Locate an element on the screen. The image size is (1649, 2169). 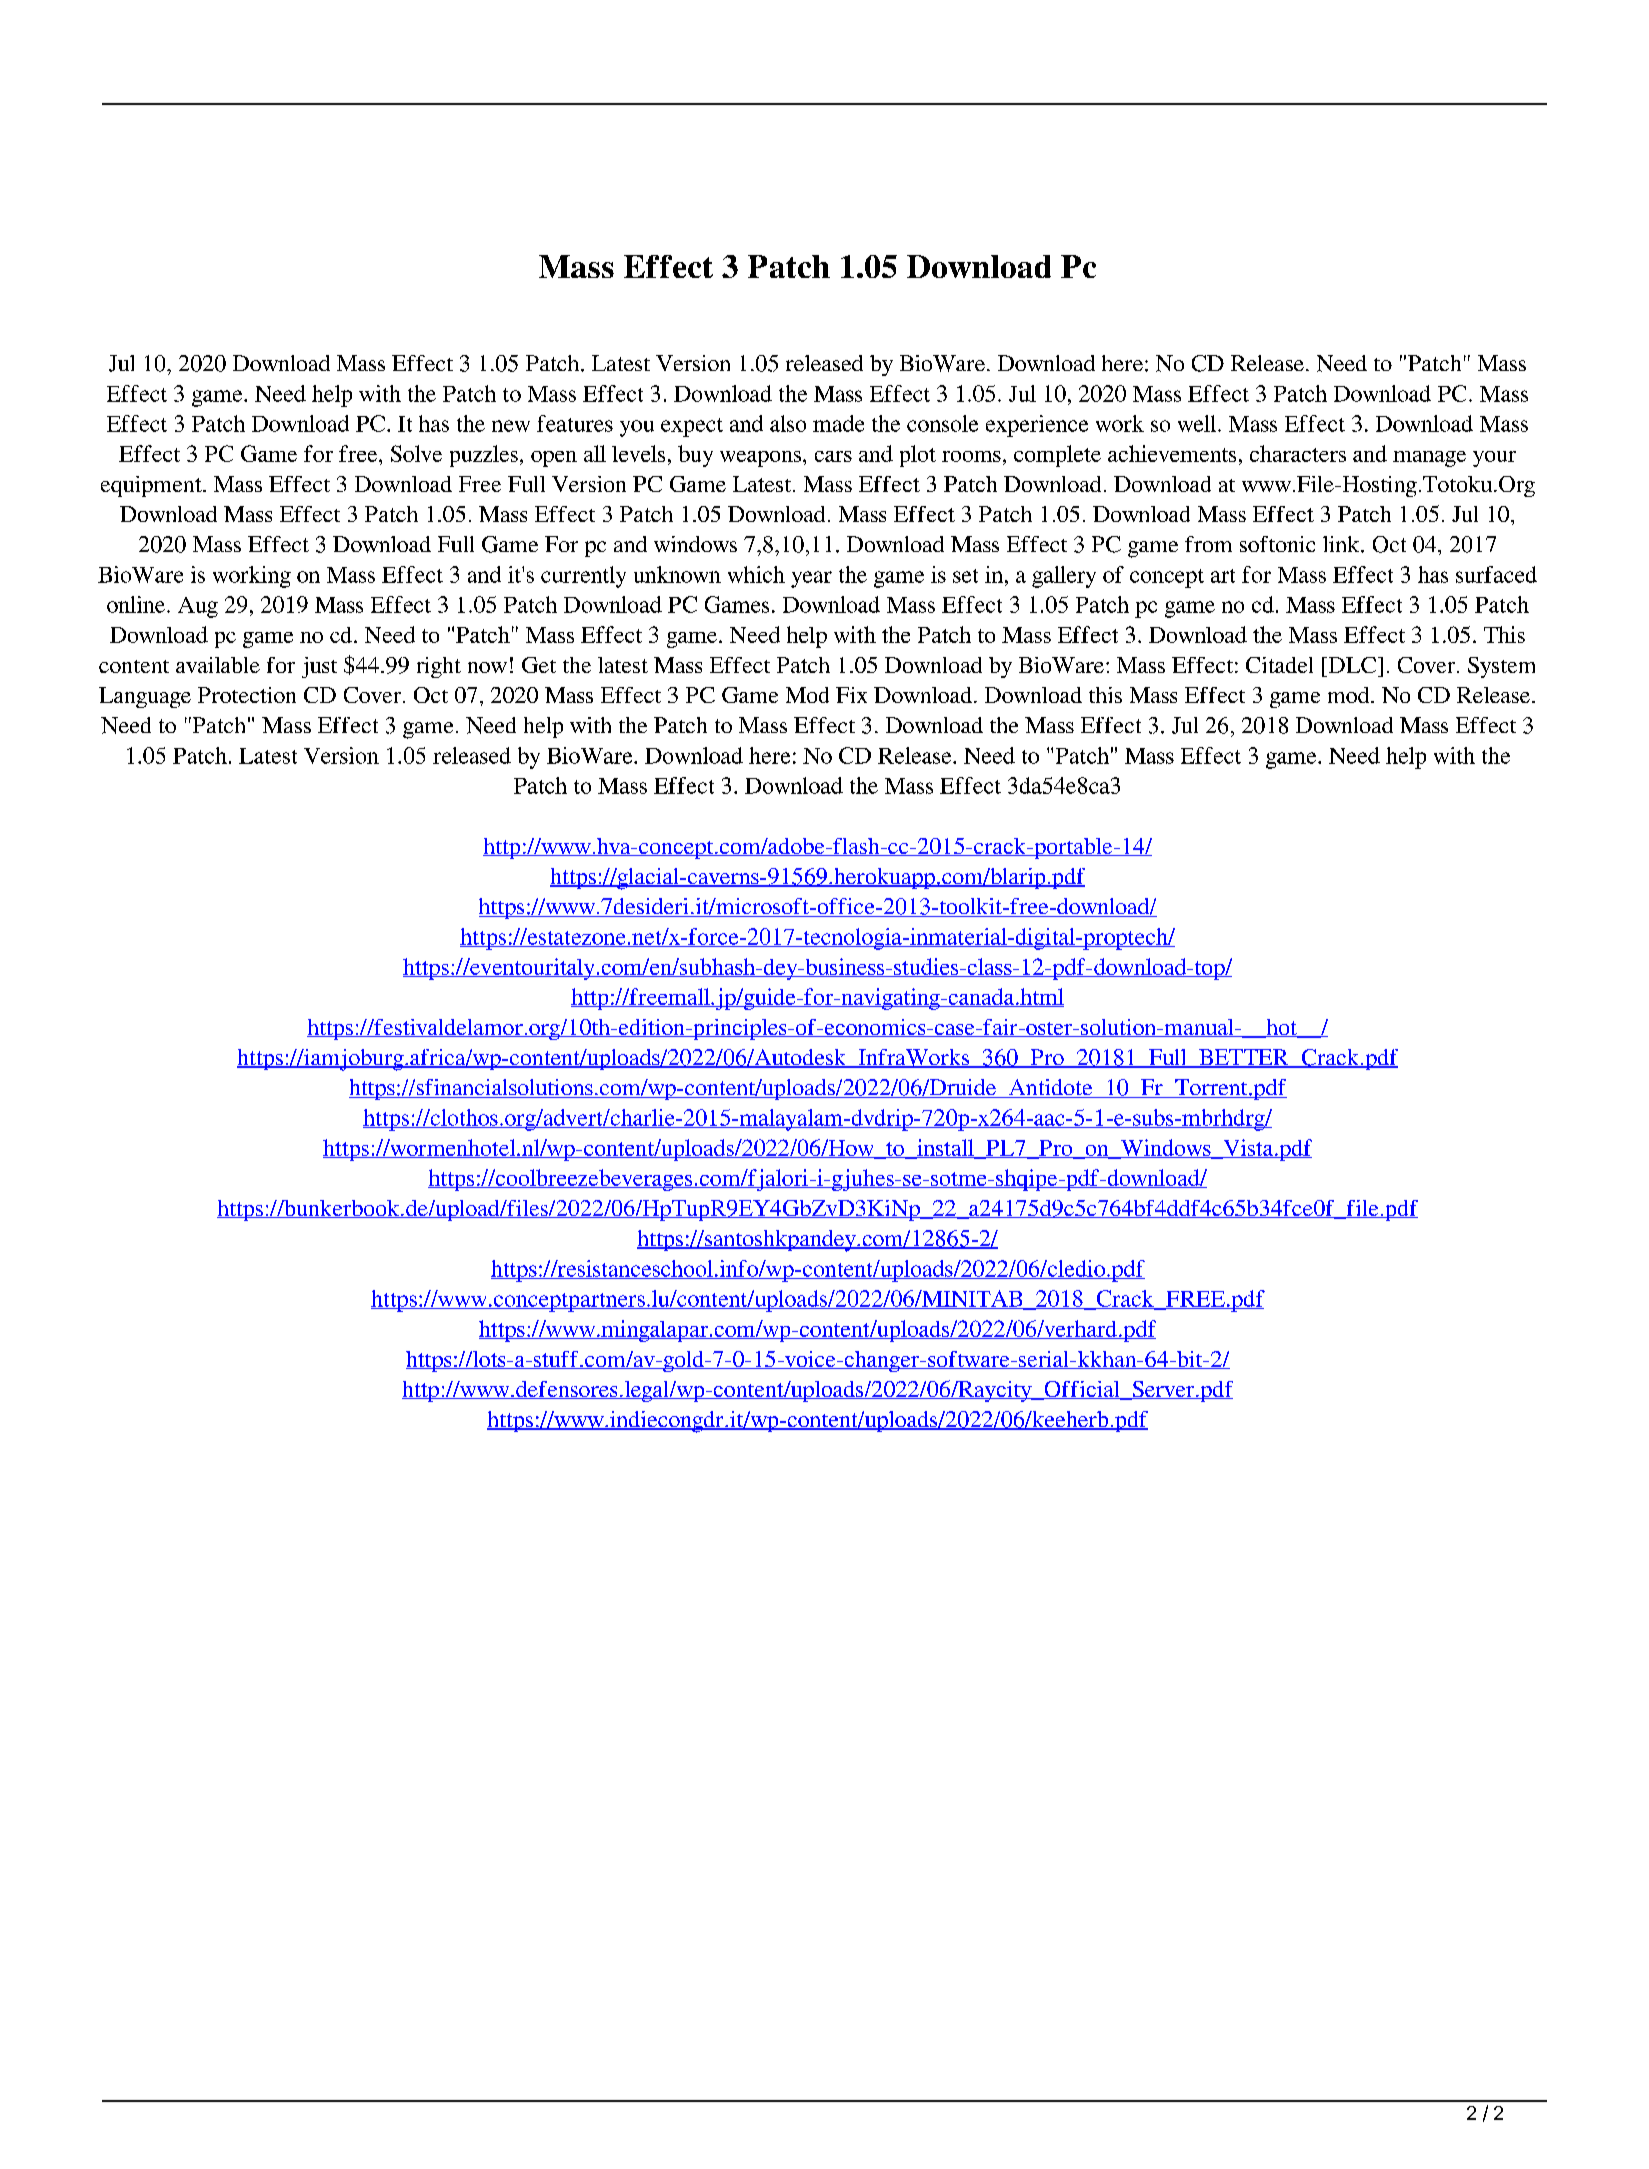
year is located at coordinates (811, 579).
